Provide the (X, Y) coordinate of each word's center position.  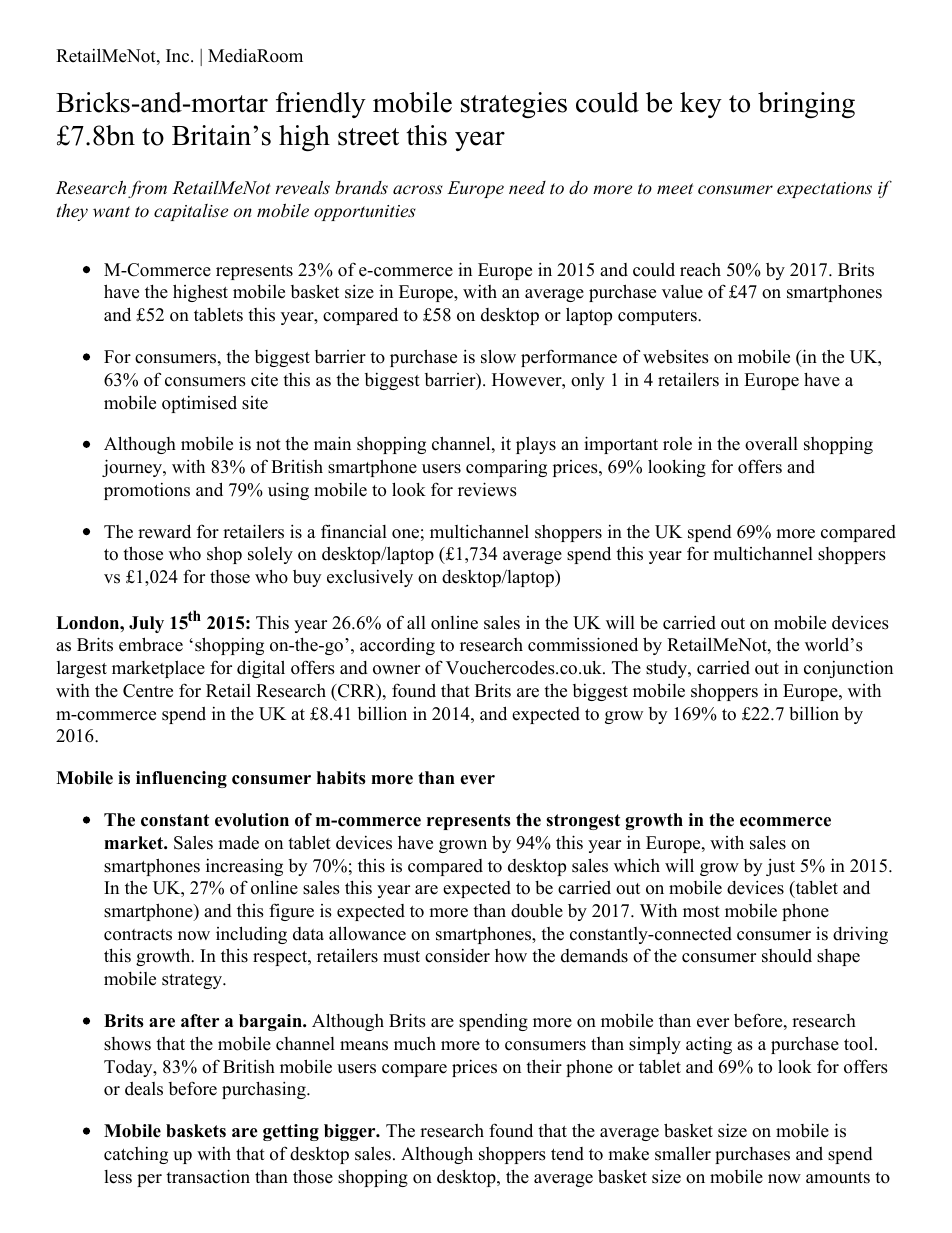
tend (567, 1154)
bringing (806, 105)
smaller (683, 1153)
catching (136, 1155)
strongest (583, 822)
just (780, 867)
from (147, 189)
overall (771, 443)
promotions (147, 491)
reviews (487, 489)
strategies (514, 105)
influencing (181, 779)
